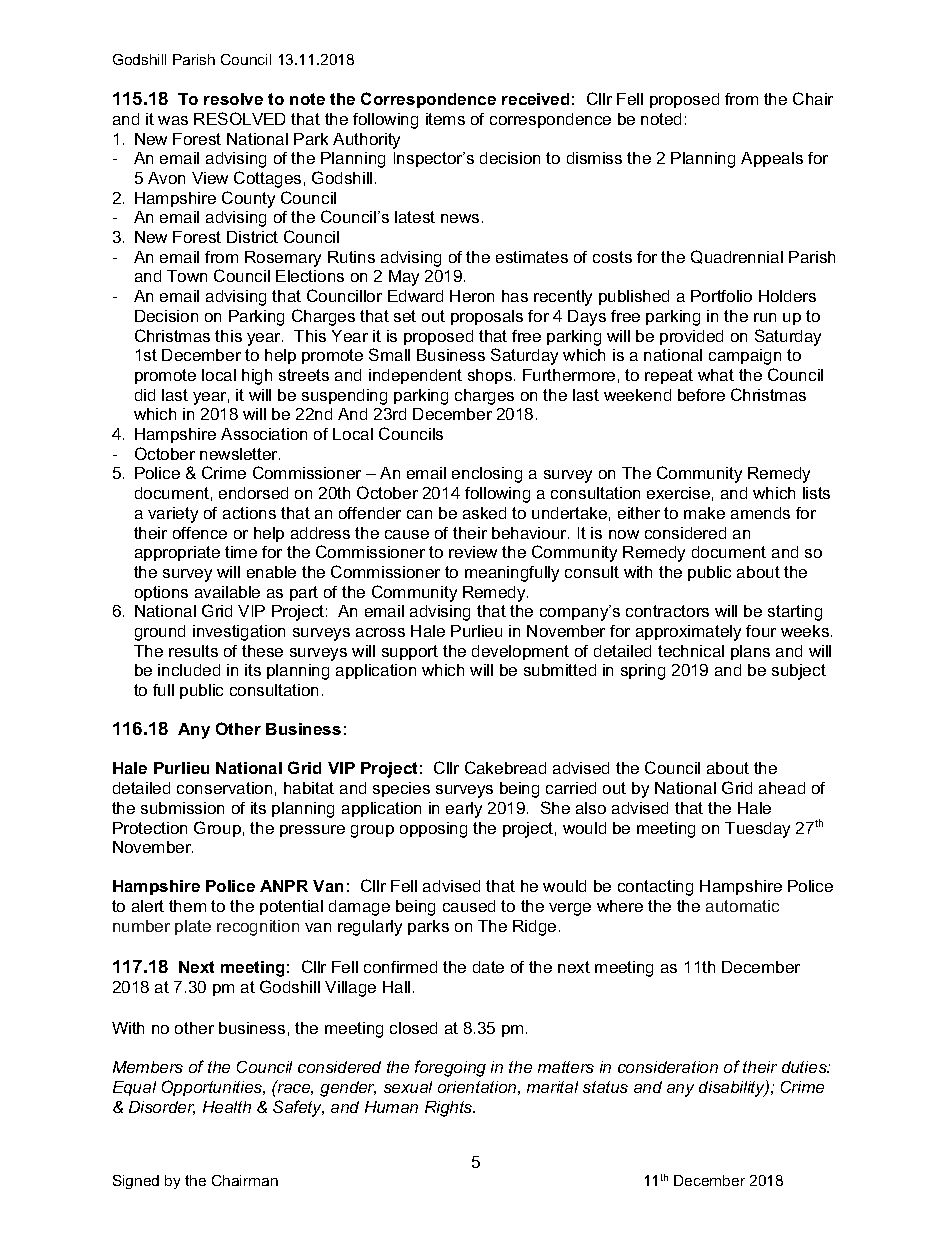 Image resolution: width=952 pixels, height=1233 pixels. Describe the element at coordinates (750, 652) in the screenshot. I see `plans` at that location.
